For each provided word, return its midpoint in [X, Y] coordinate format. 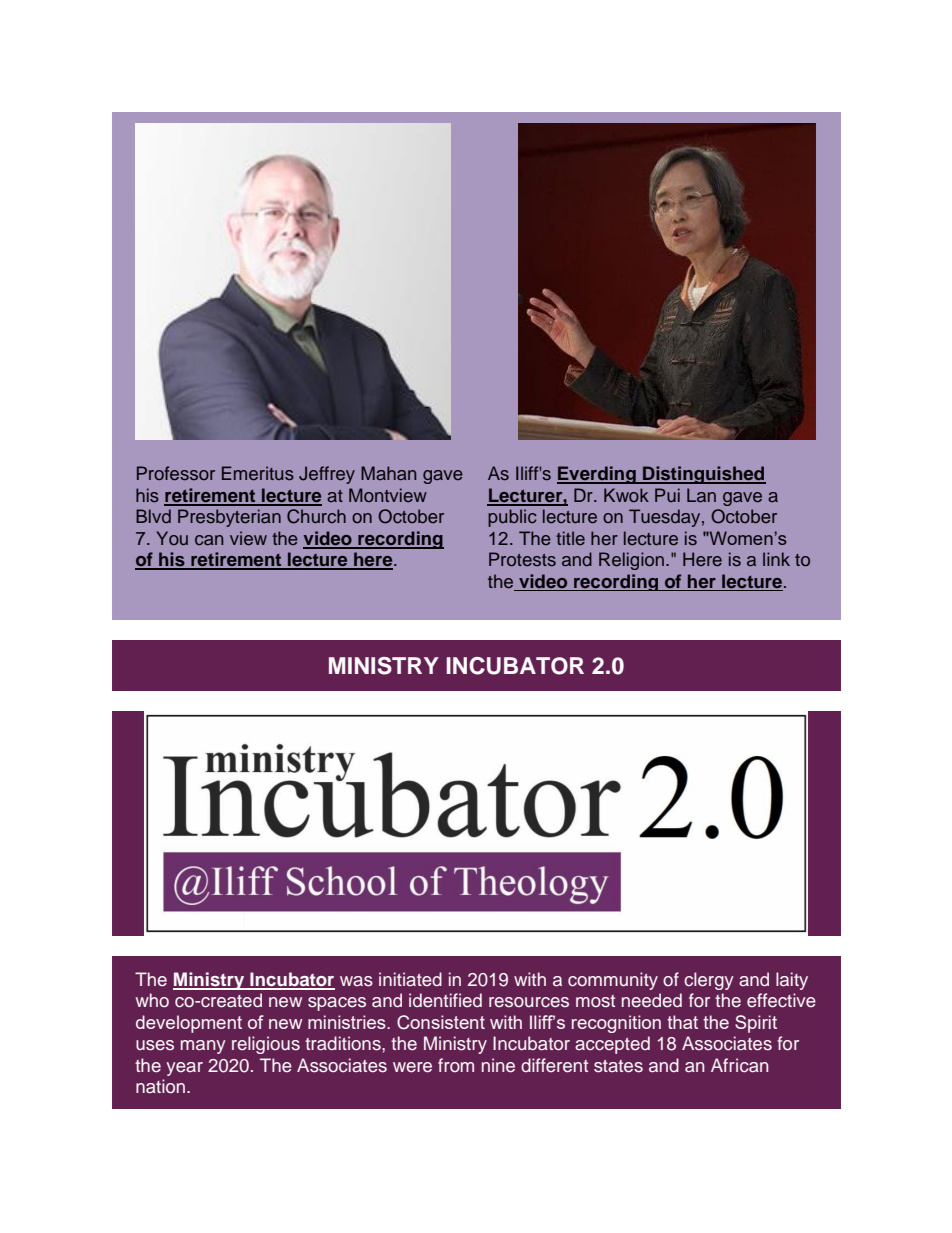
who [152, 1000]
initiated [410, 979]
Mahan [388, 473]
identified [445, 1000]
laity [792, 981]
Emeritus [258, 473]
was [356, 981]
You [172, 538]
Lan [701, 495]
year [184, 1069]
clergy [709, 981]
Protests [522, 559]
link [776, 559]
